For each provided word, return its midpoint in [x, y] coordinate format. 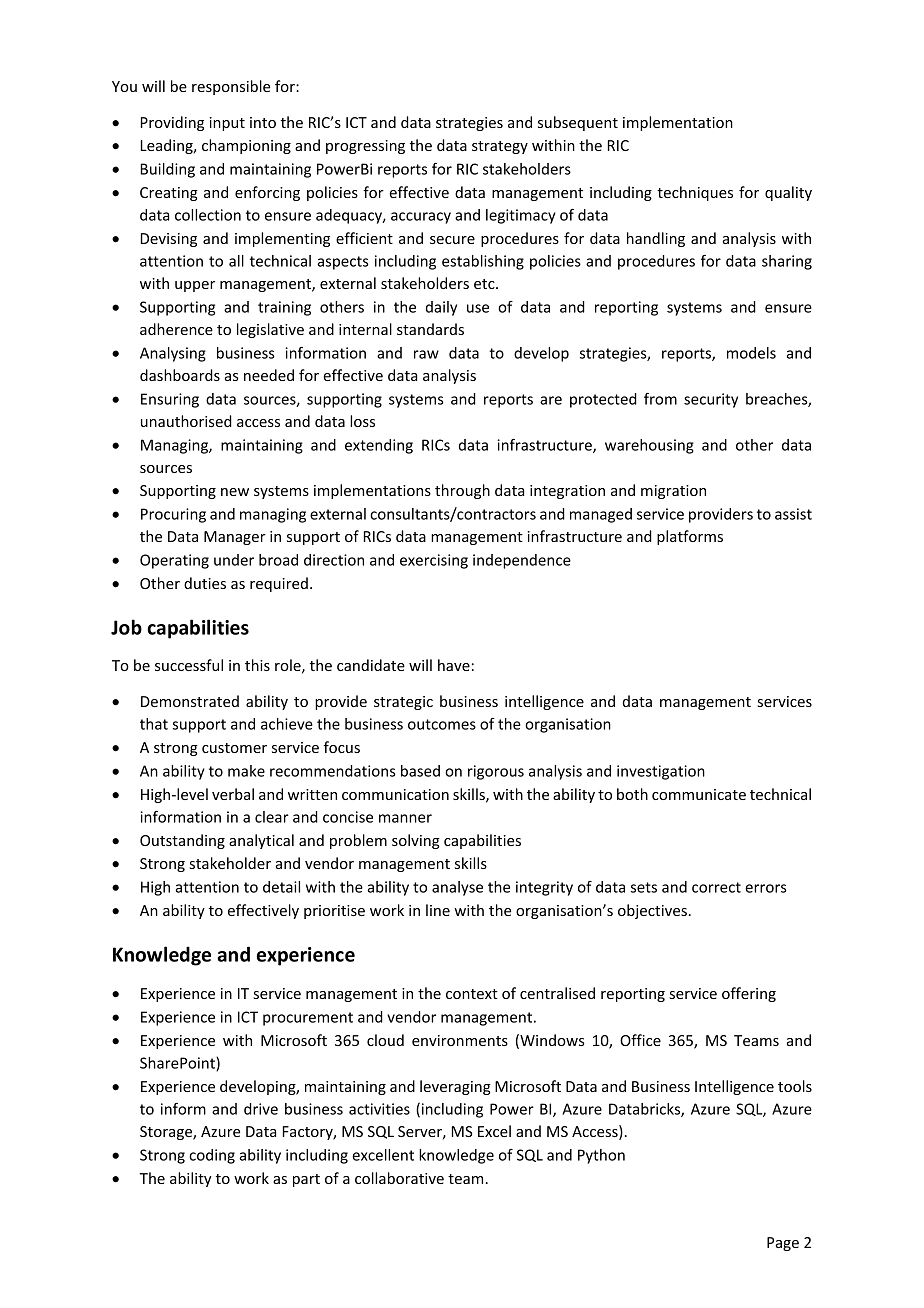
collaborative [399, 1178]
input [227, 124]
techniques [695, 193]
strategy [500, 147]
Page [783, 1244]
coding [212, 1156]
